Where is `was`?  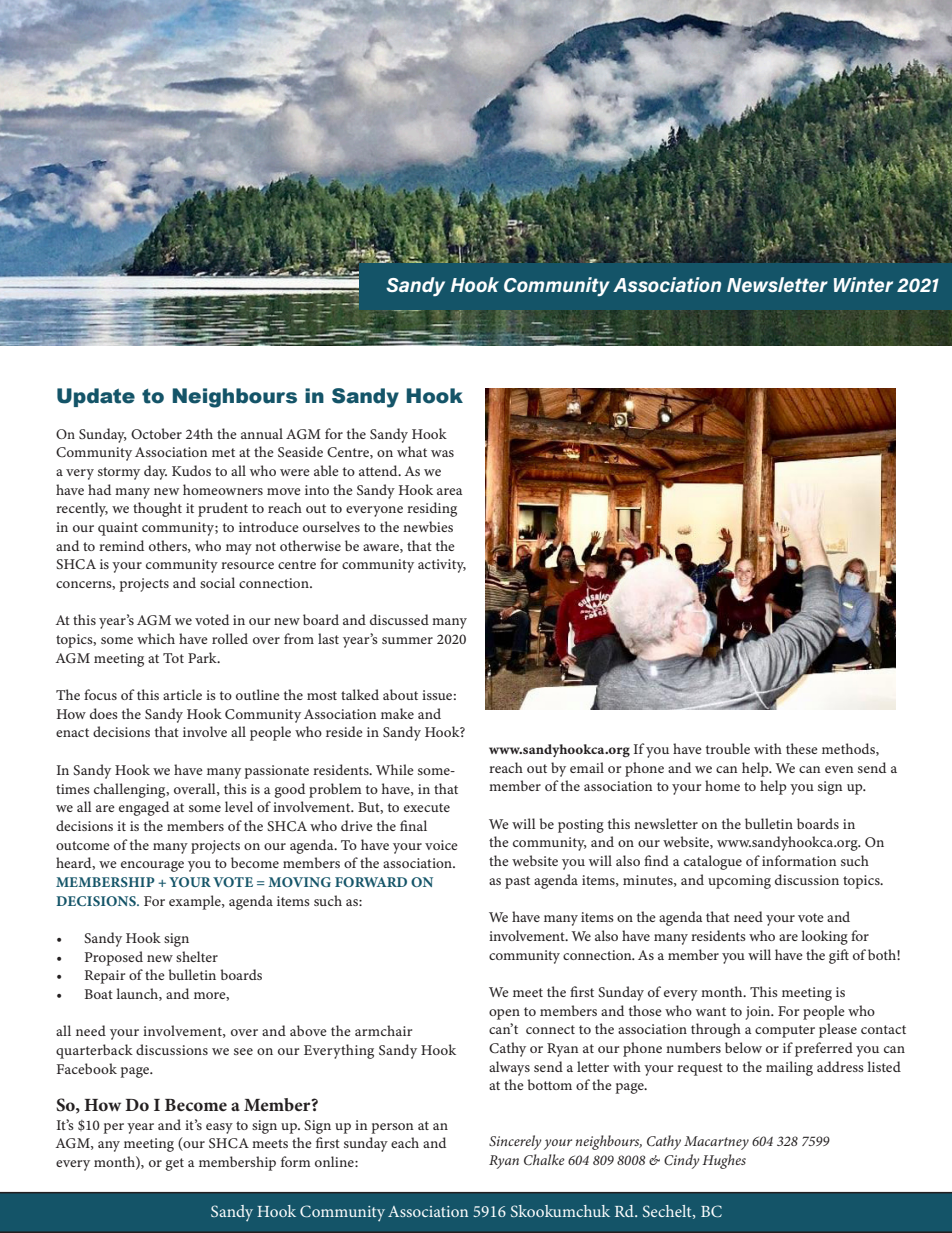 was is located at coordinates (442, 453).
